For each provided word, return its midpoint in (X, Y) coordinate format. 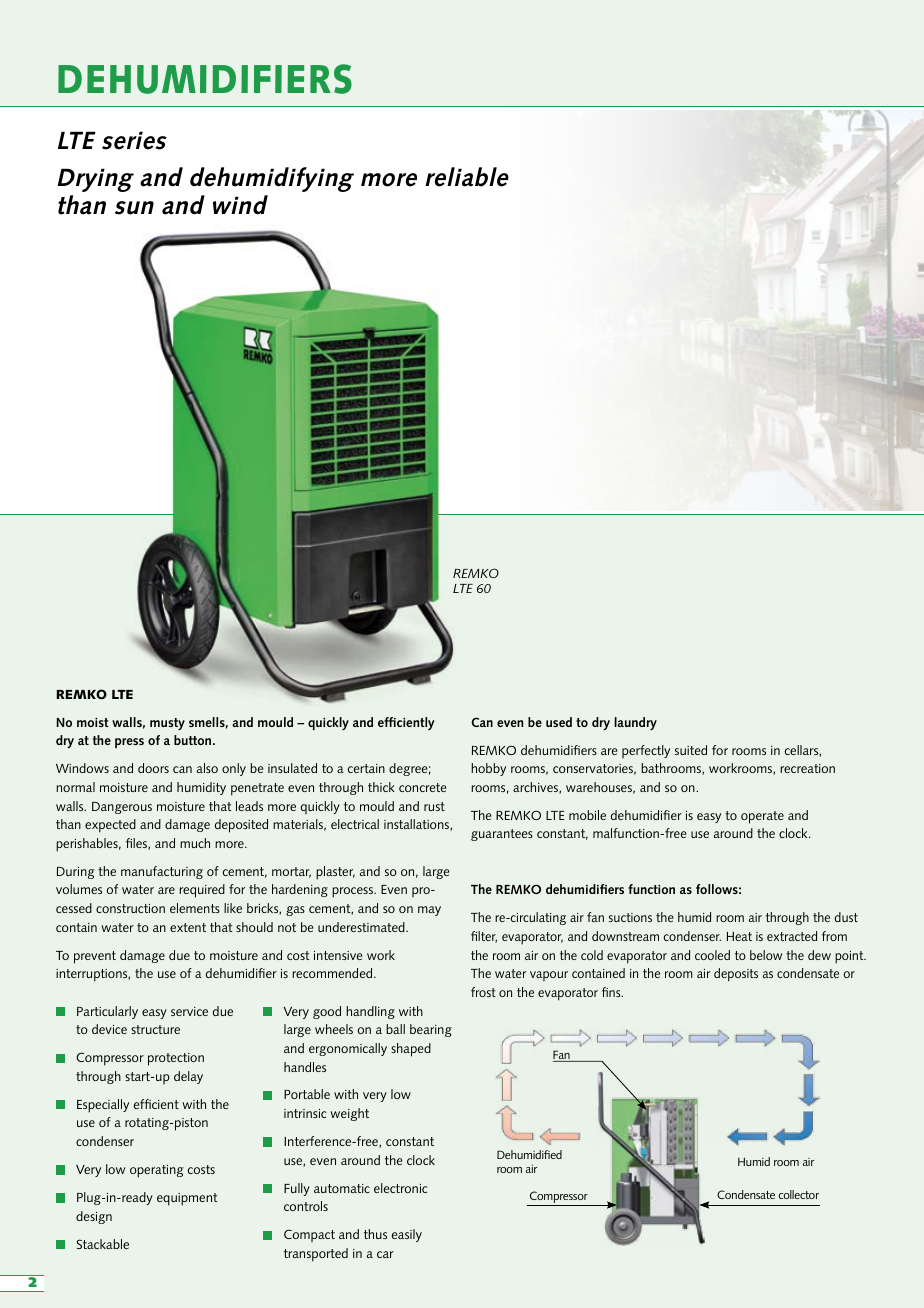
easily (407, 1235)
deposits (736, 975)
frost (483, 992)
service (189, 1011)
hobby (488, 769)
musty (167, 724)
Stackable (103, 1244)
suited (691, 750)
